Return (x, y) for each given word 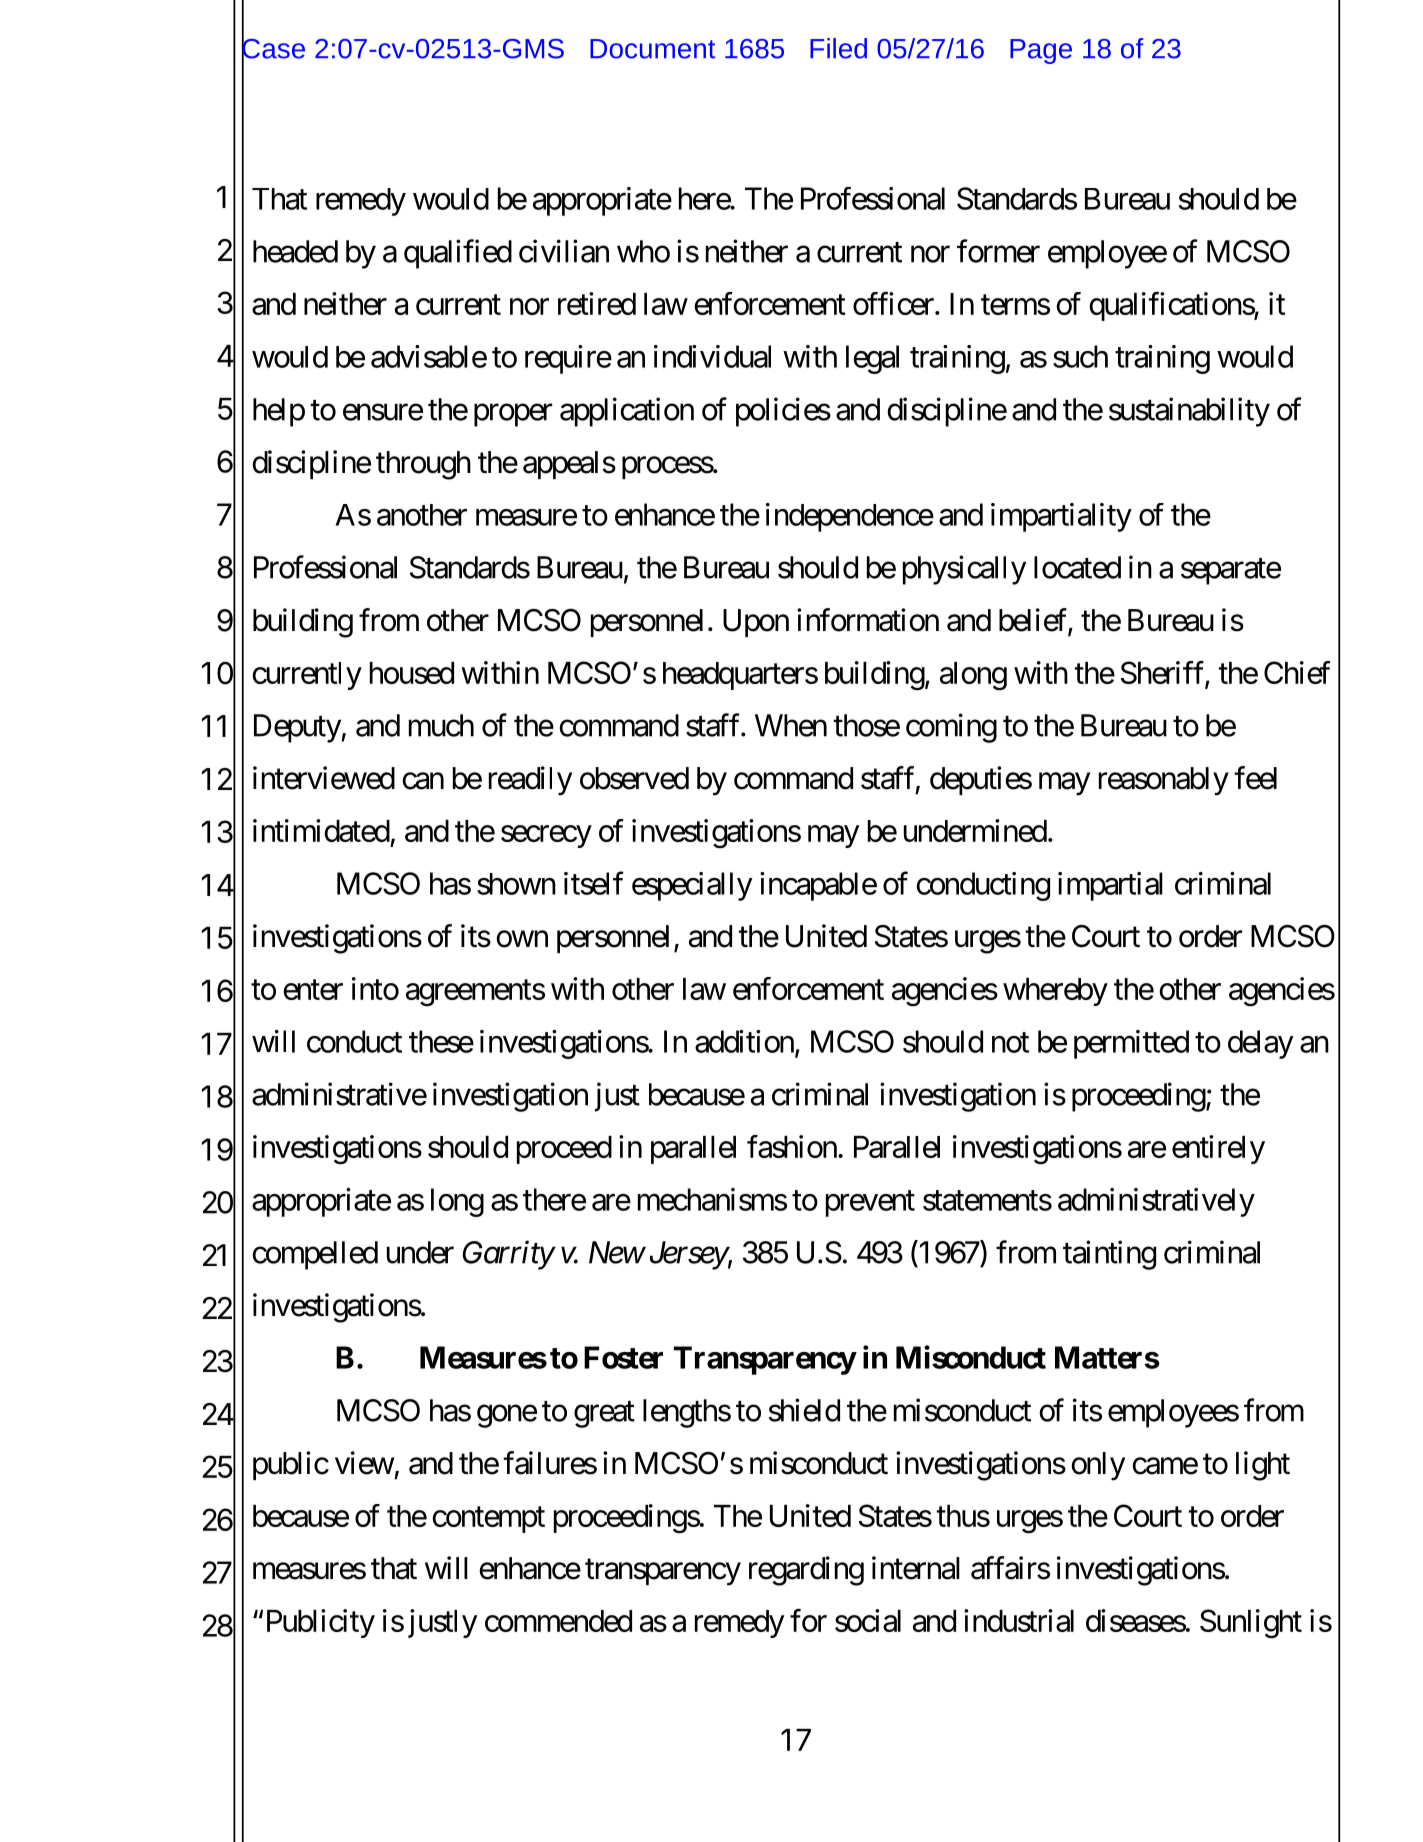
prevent (870, 1204)
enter (313, 990)
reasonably (1164, 781)
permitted (1131, 1044)
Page (1041, 51)
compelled (315, 1255)
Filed (838, 48)
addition (744, 1041)
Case (273, 48)
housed (412, 673)
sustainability (1189, 412)
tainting (1109, 1255)
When (791, 725)
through (423, 465)
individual (712, 356)
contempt (488, 1520)
